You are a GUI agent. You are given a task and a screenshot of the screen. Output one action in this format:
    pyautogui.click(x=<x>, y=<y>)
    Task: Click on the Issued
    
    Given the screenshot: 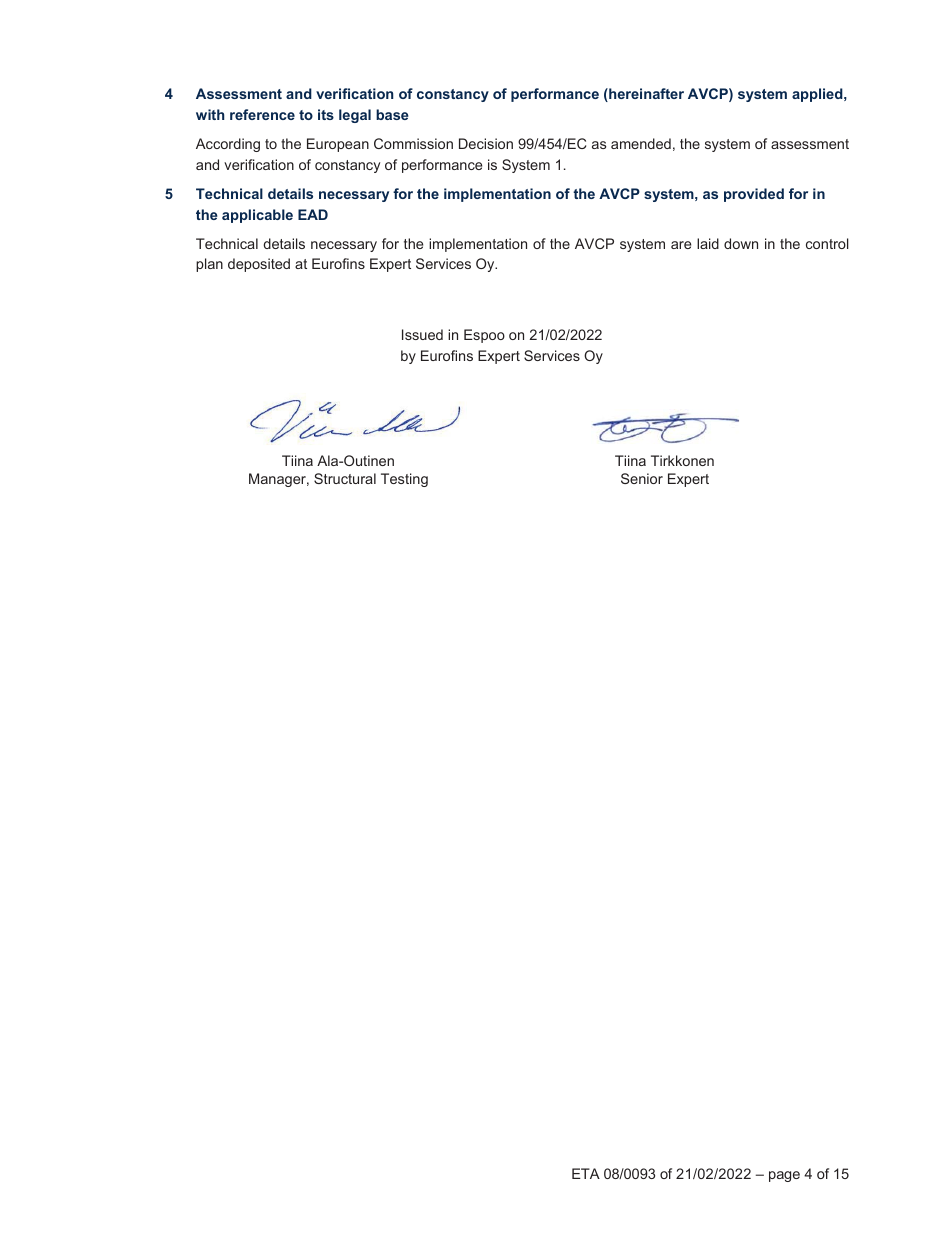 What is the action you would take?
    pyautogui.click(x=422, y=334)
